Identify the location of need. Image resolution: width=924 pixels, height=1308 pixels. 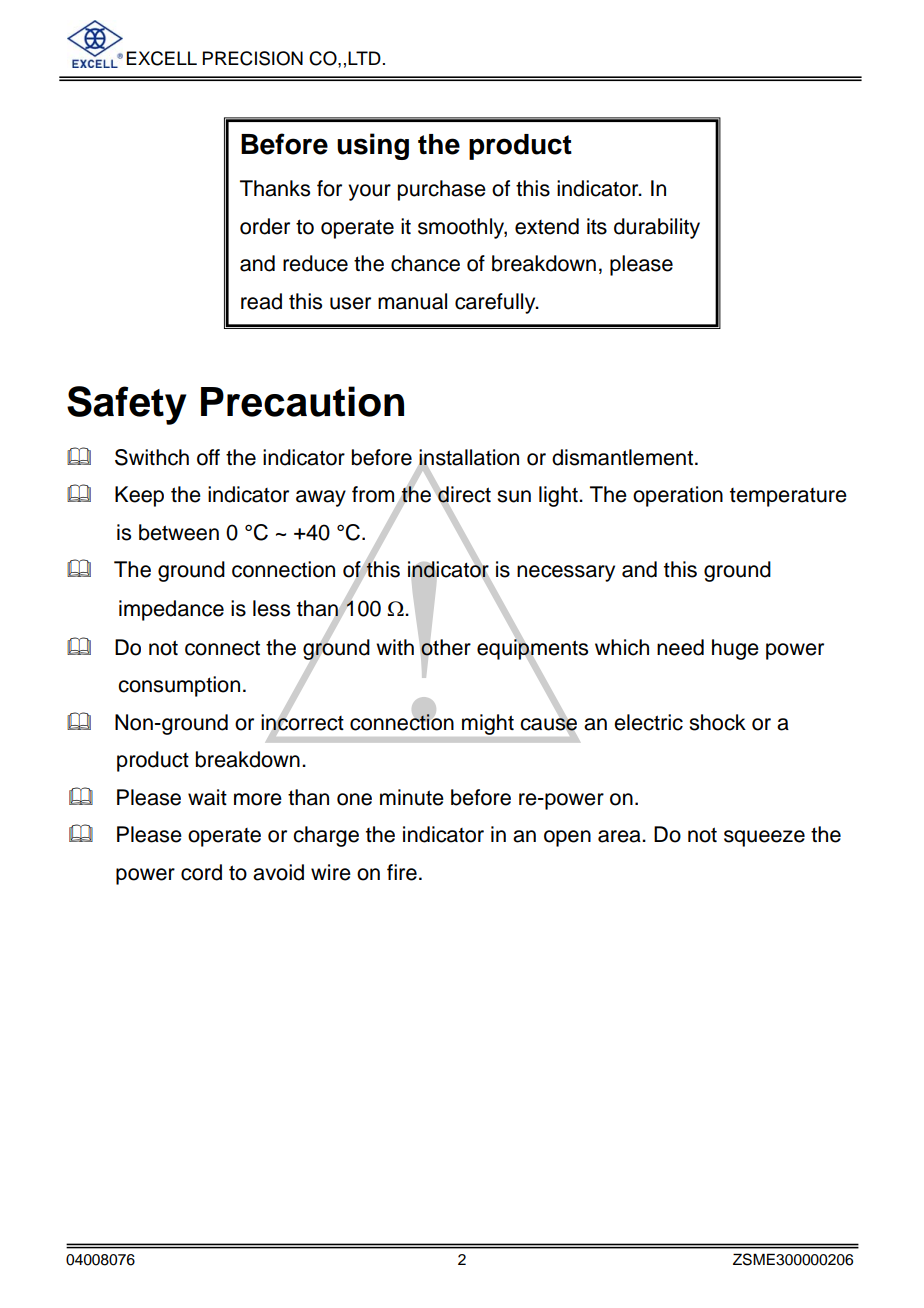
(680, 647).
